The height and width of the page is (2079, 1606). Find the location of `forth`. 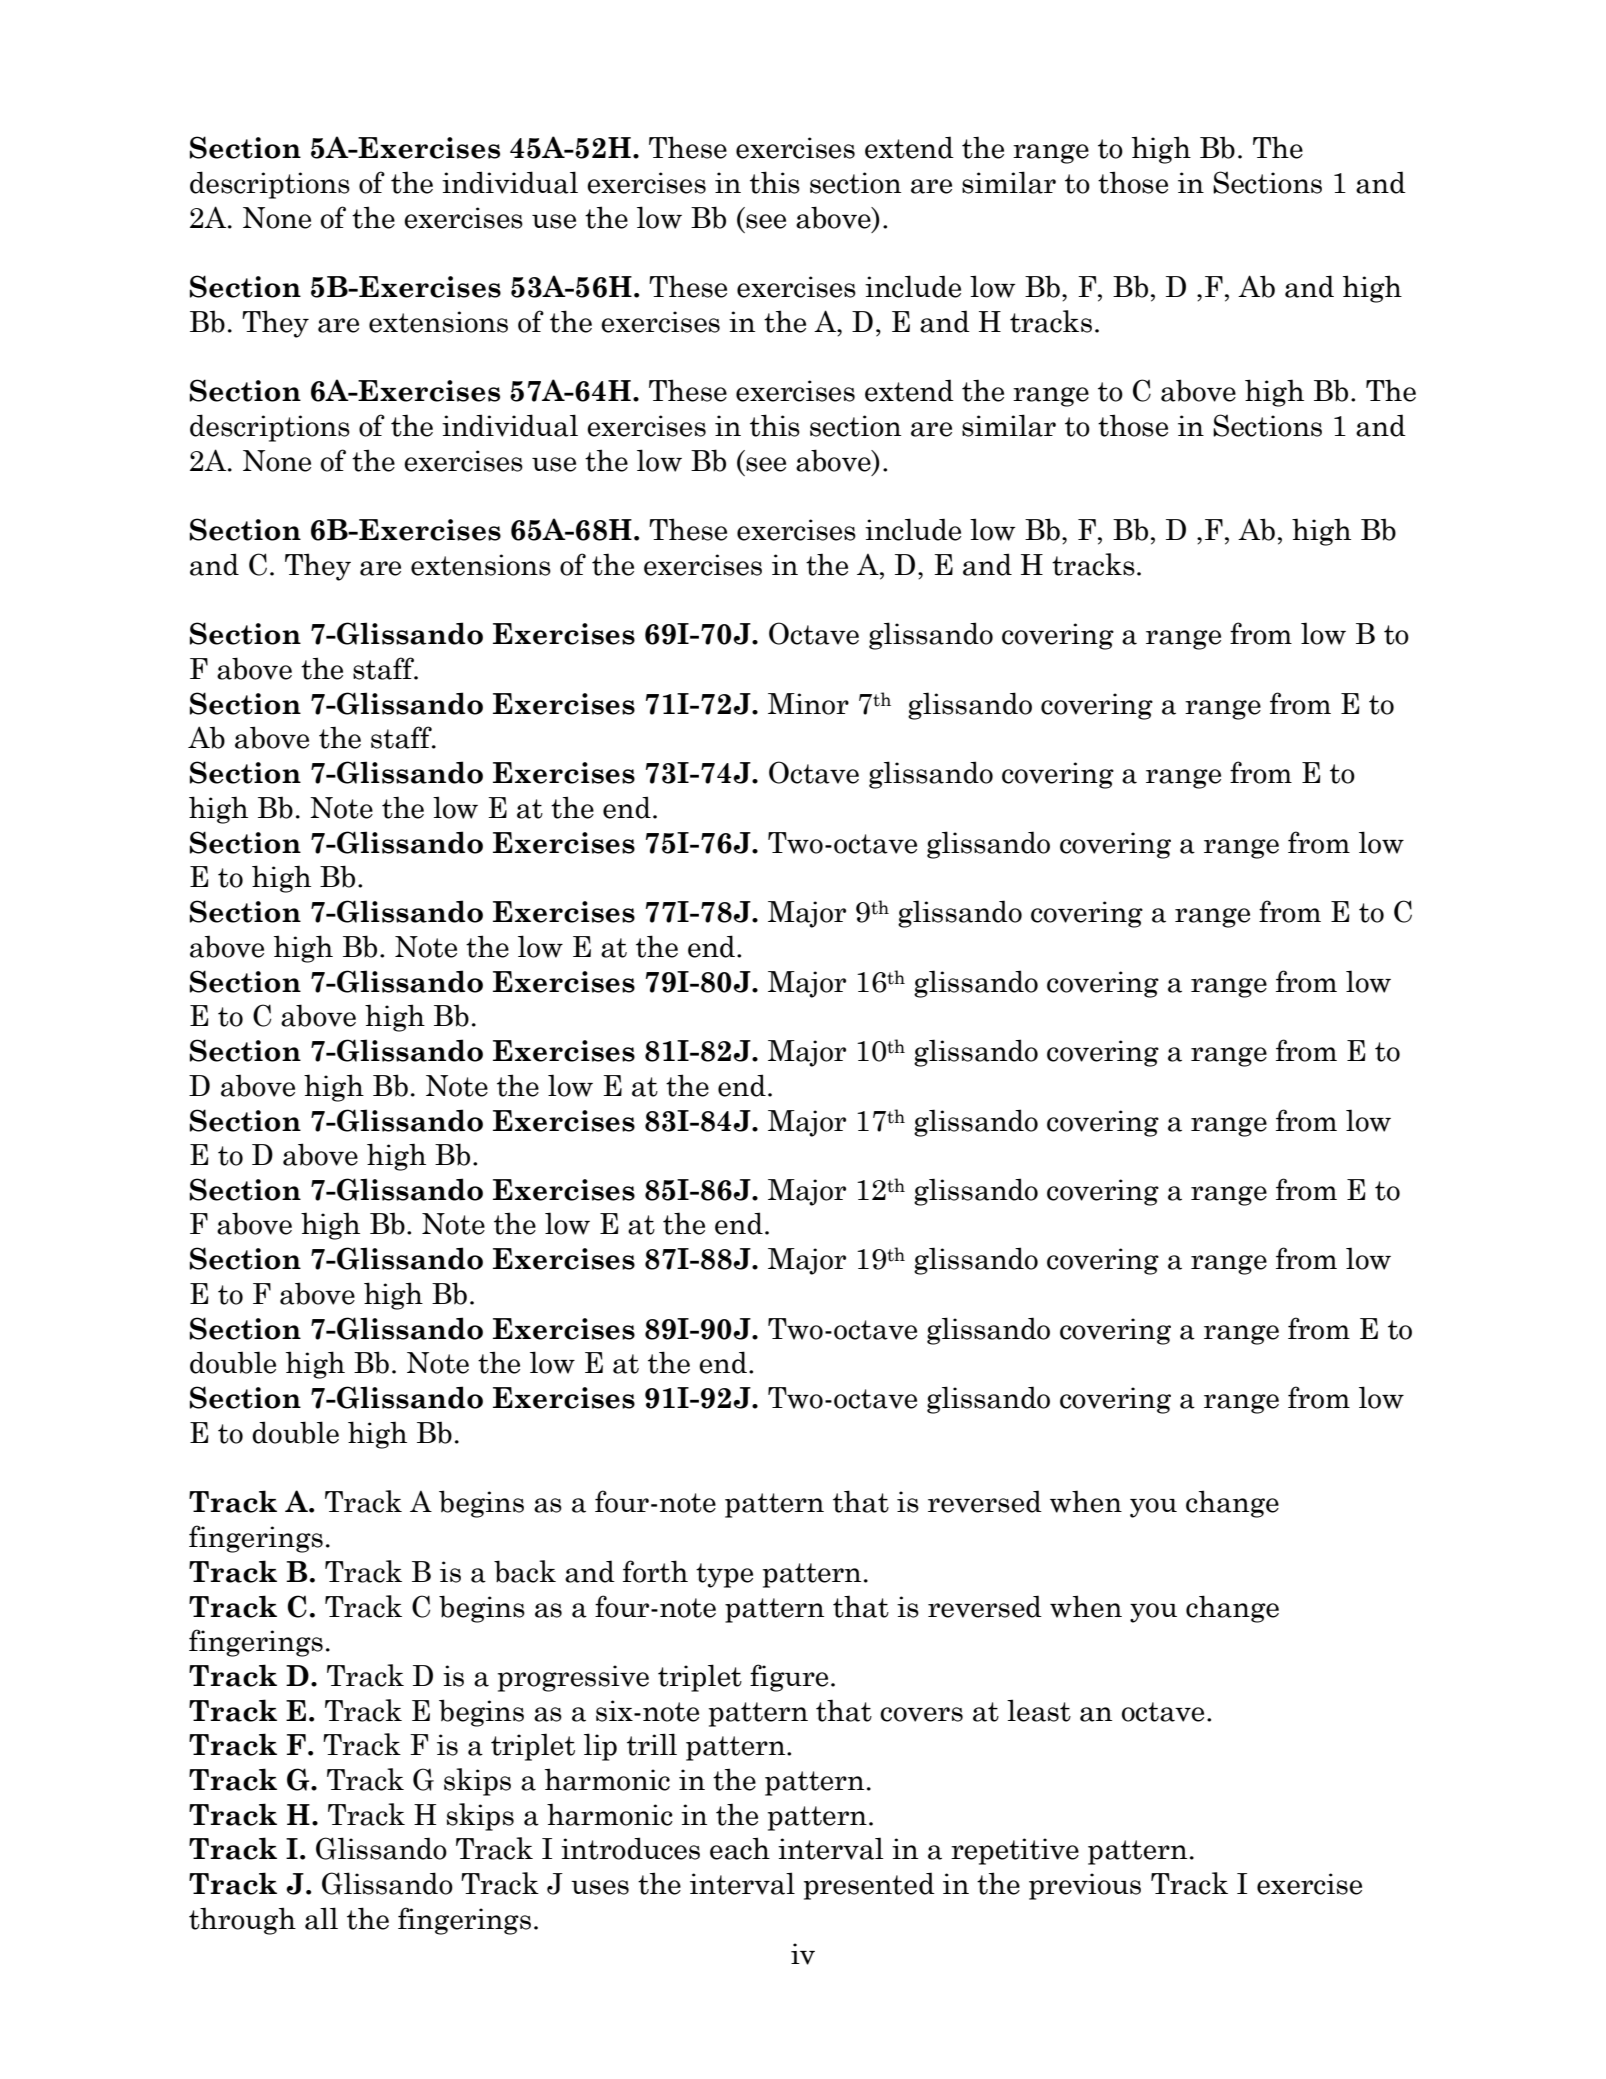

forth is located at coordinates (655, 1571).
